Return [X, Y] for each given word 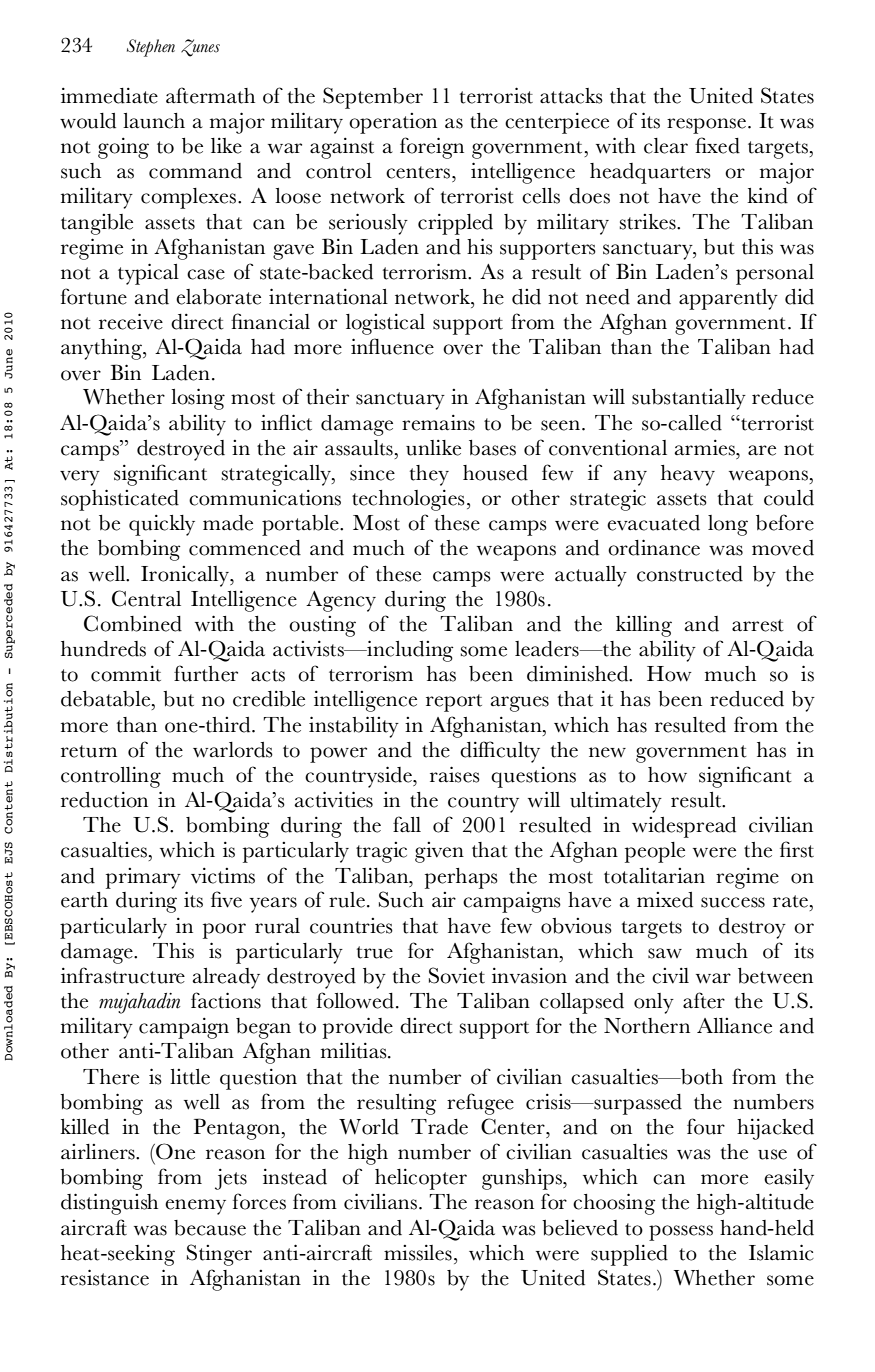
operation [393, 123]
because [210, 1228]
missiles [418, 1253]
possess [681, 1233]
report [454, 703]
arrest [758, 625]
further [206, 673]
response [706, 126]
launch [154, 121]
